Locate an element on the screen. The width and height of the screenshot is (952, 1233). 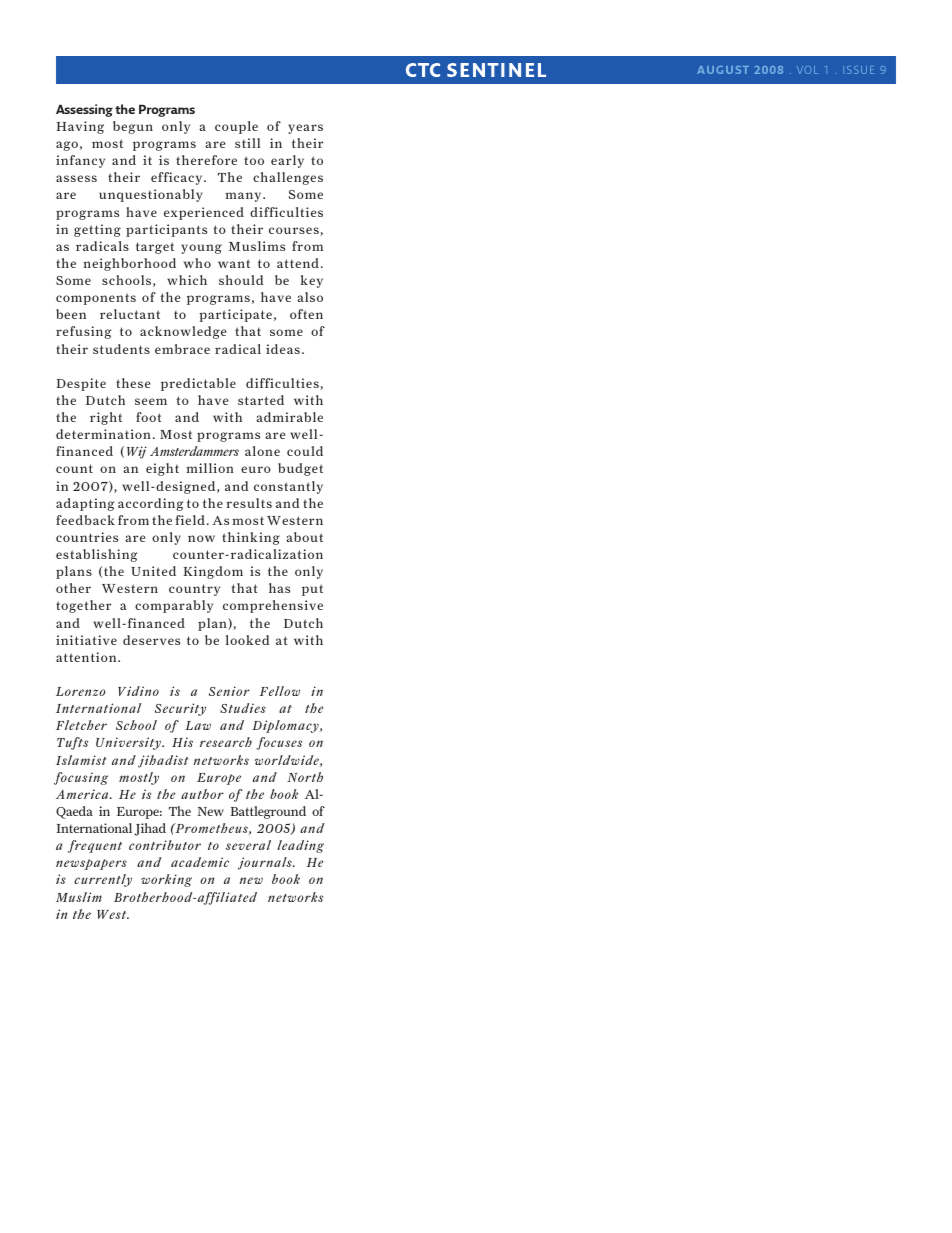
years is located at coordinates (305, 129).
